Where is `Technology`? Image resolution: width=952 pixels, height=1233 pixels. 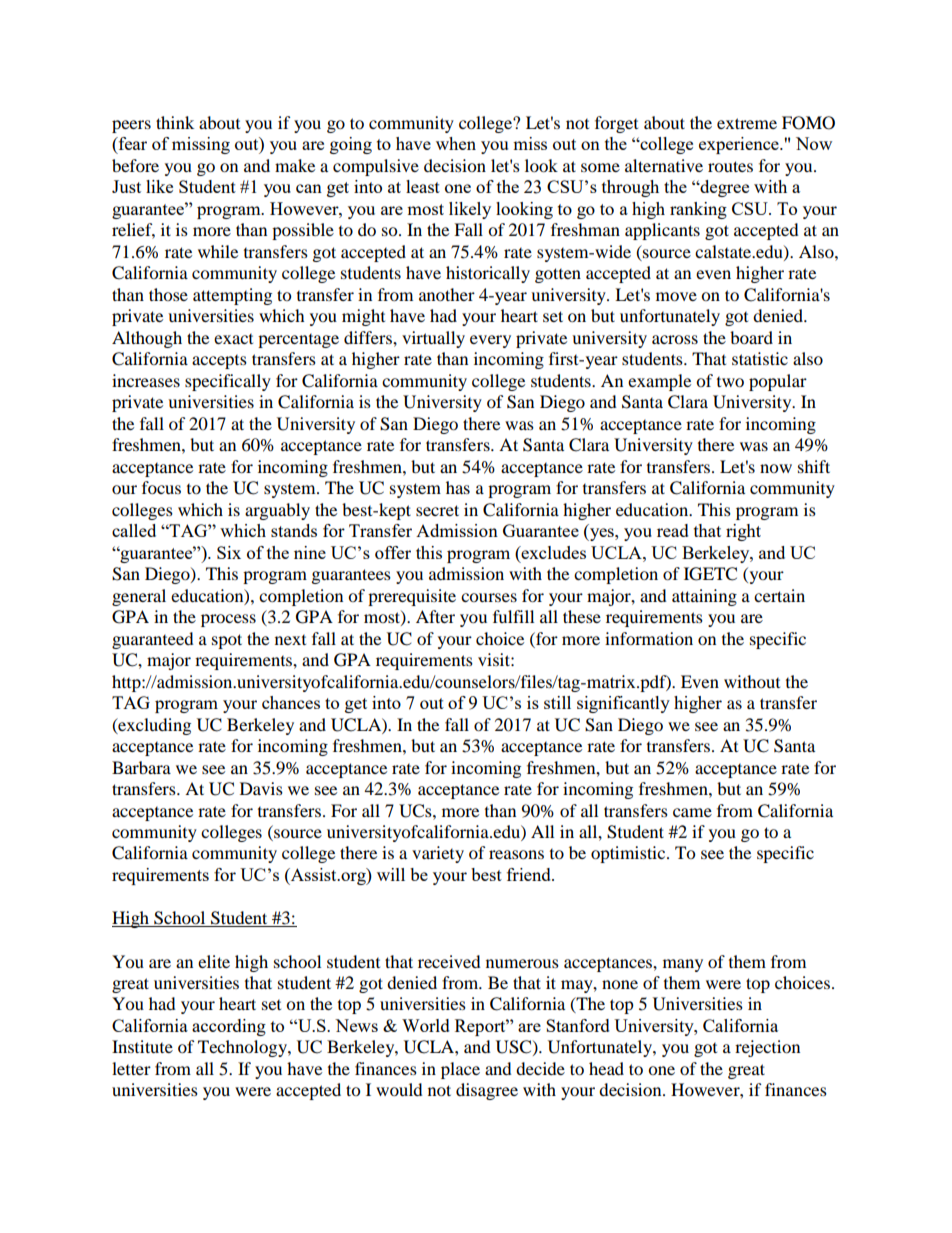 Technology is located at coordinates (243, 1048).
